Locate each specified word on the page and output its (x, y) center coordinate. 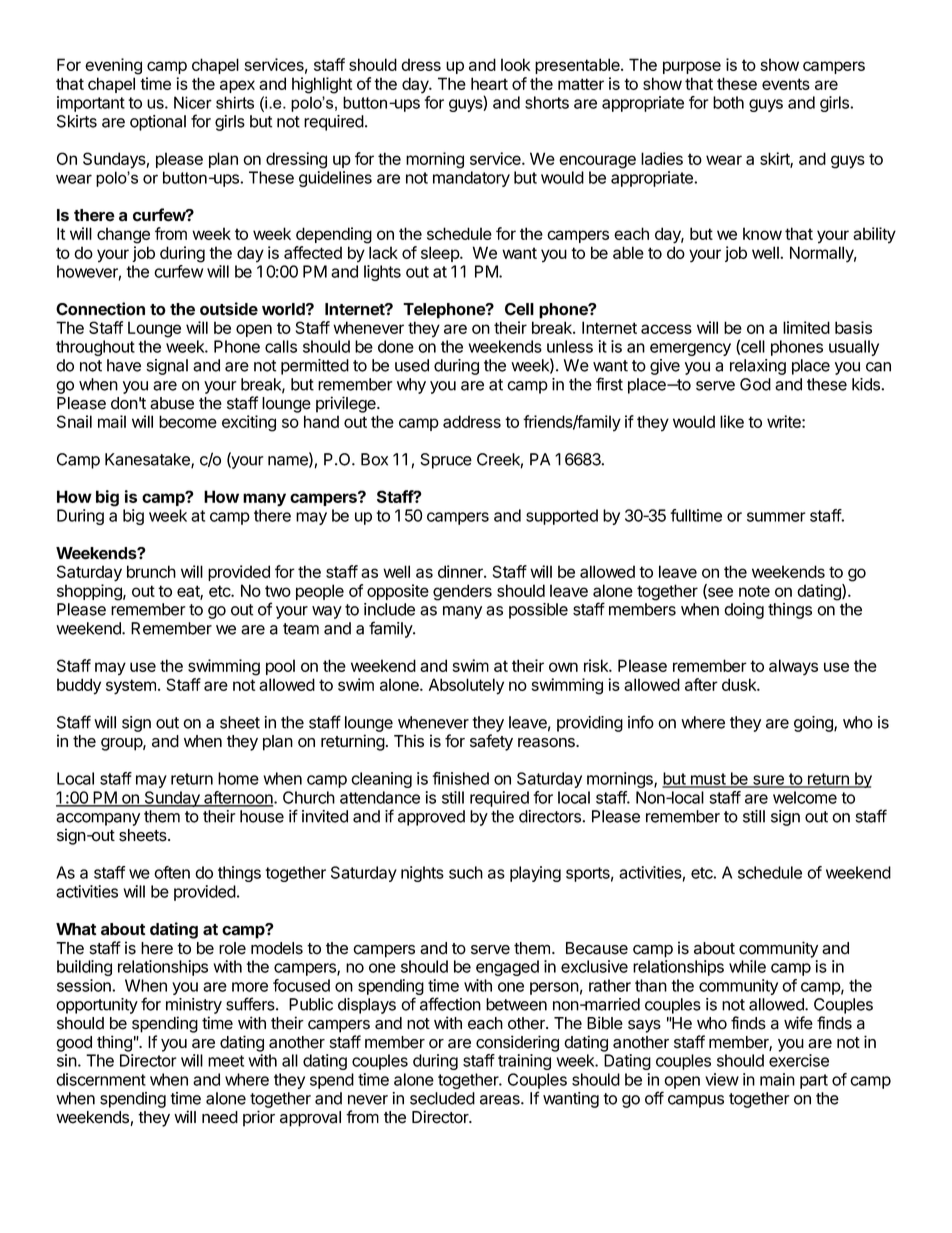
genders (462, 592)
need (220, 1117)
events (786, 84)
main (777, 1079)
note (754, 591)
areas (501, 1100)
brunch (151, 571)
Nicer (193, 102)
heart (489, 83)
